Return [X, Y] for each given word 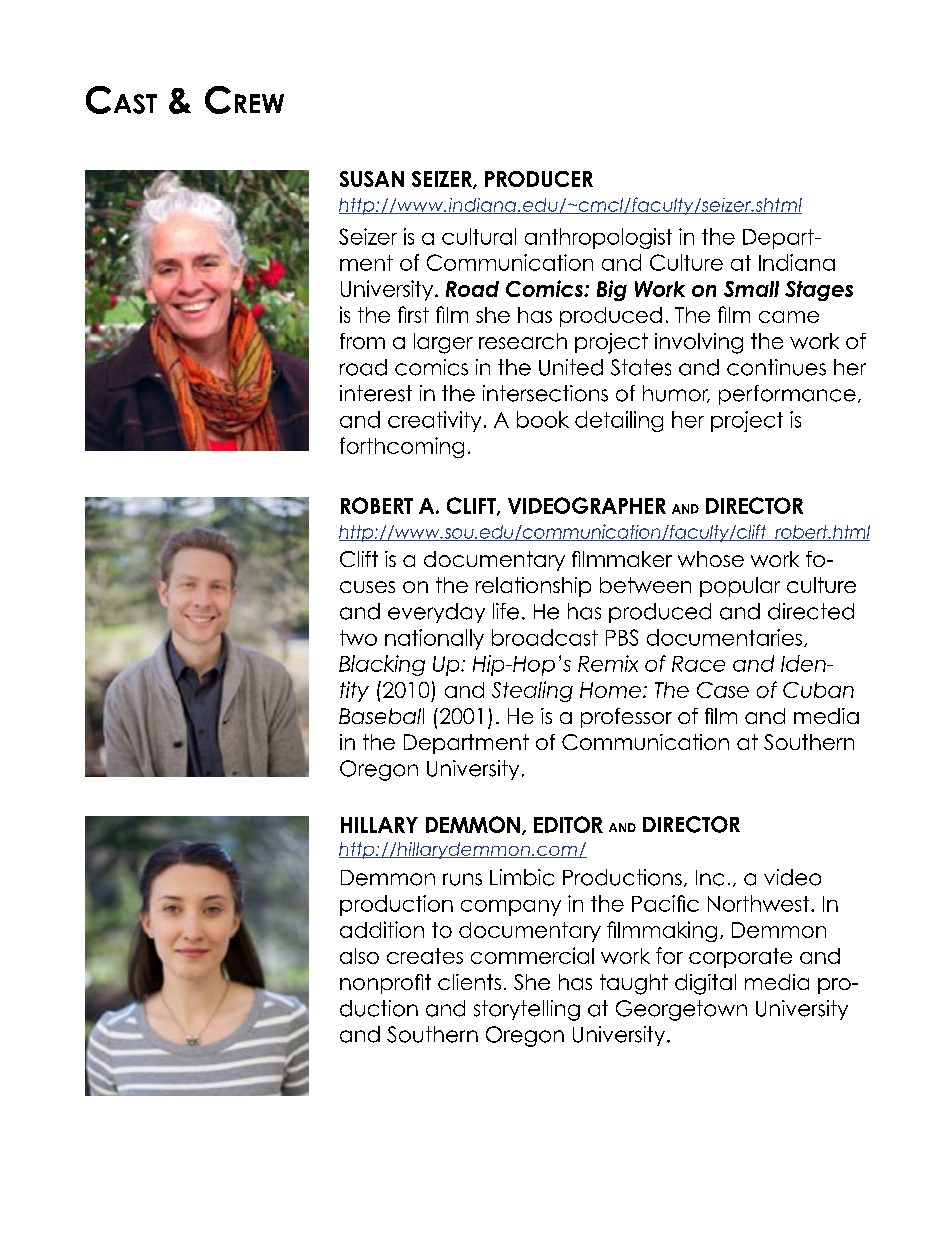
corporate [740, 958]
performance [787, 395]
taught [634, 984]
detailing [619, 421]
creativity [434, 421]
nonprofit [385, 984]
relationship [533, 587]
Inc [710, 878]
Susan [372, 179]
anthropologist [598, 238]
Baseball [381, 716]
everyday [436, 613]
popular [740, 587]
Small [751, 289]
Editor [568, 824]
